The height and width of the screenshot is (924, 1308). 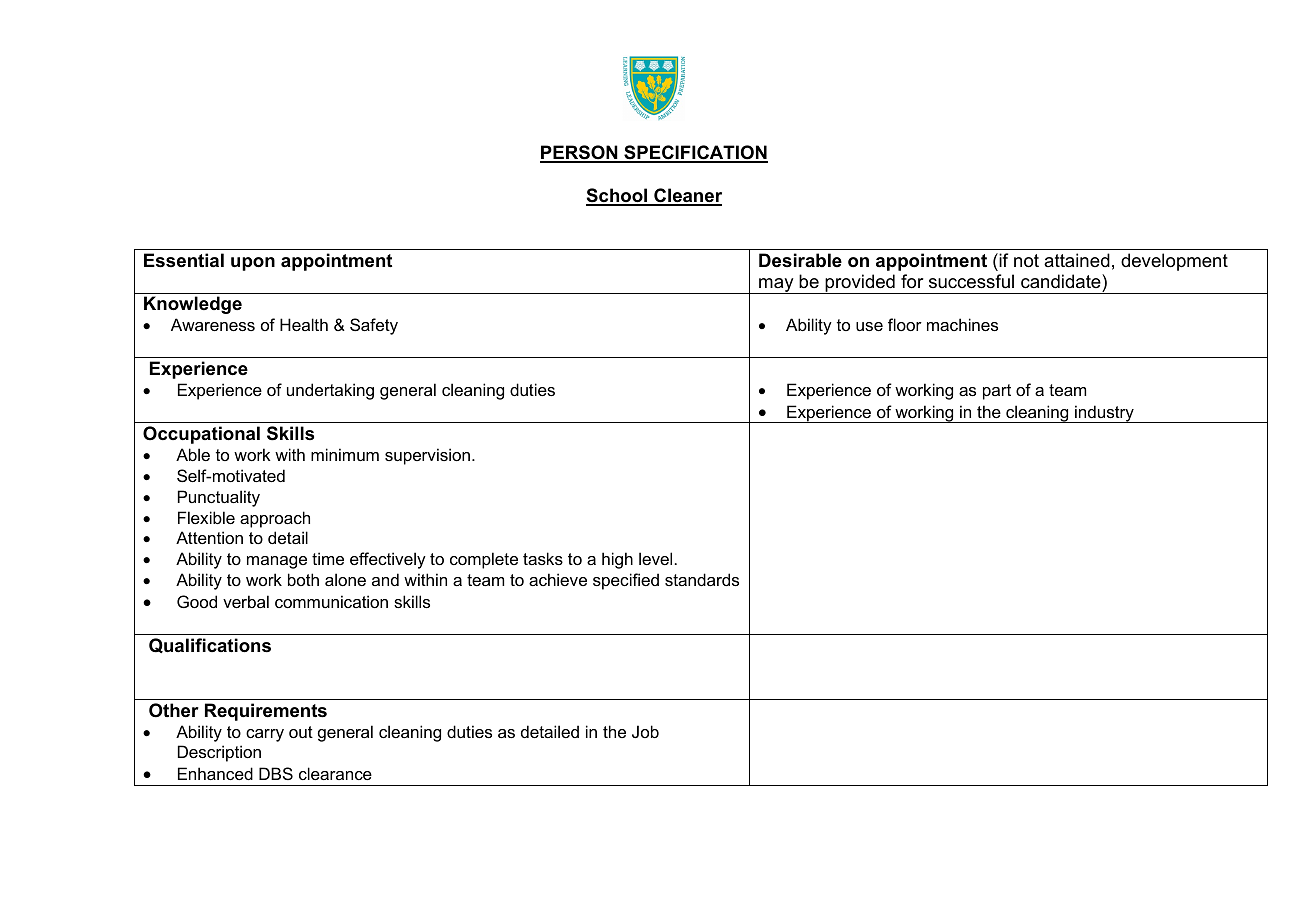 I want to click on Job, so click(x=645, y=731).
